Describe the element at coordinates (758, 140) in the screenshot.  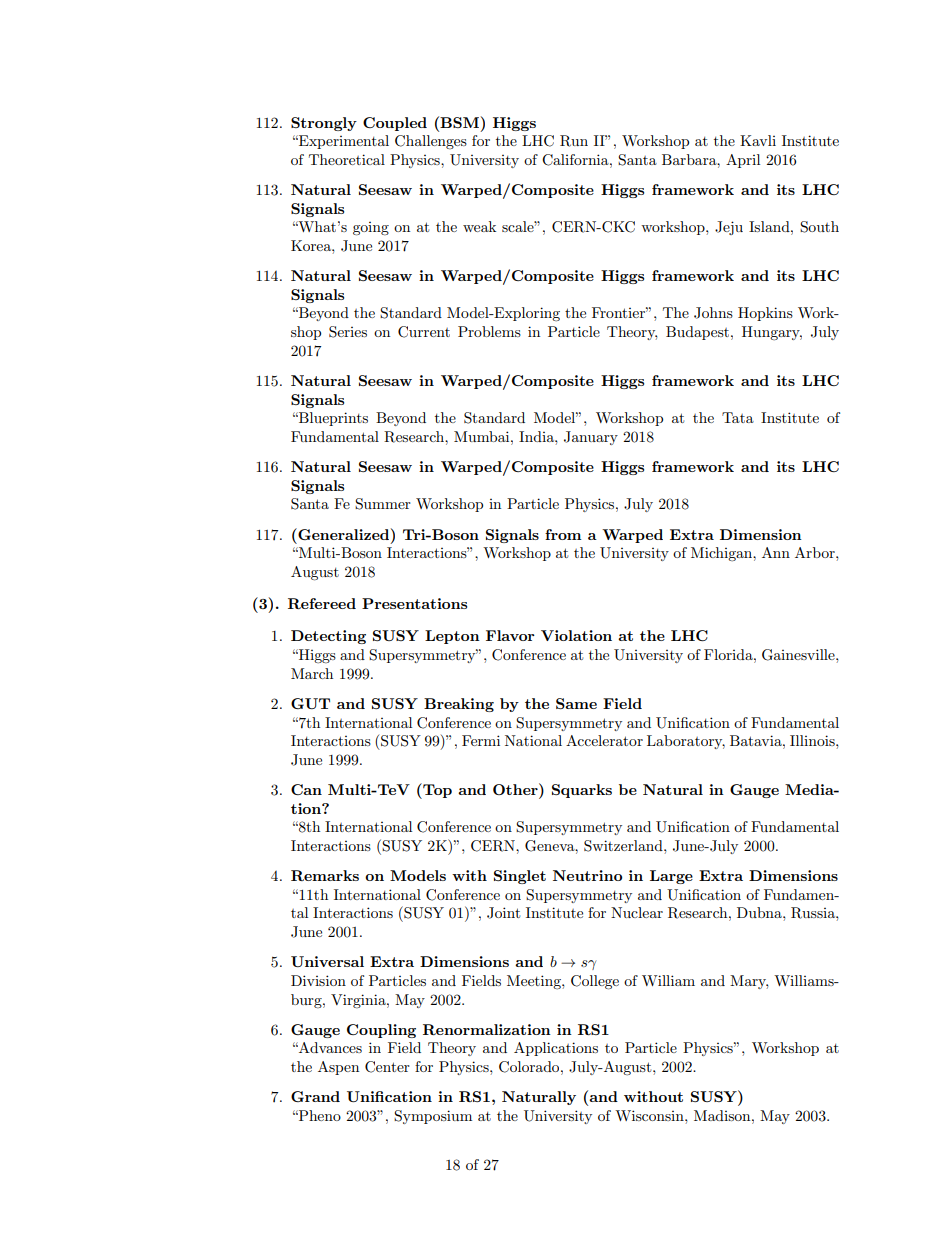
I see `Kavli` at that location.
